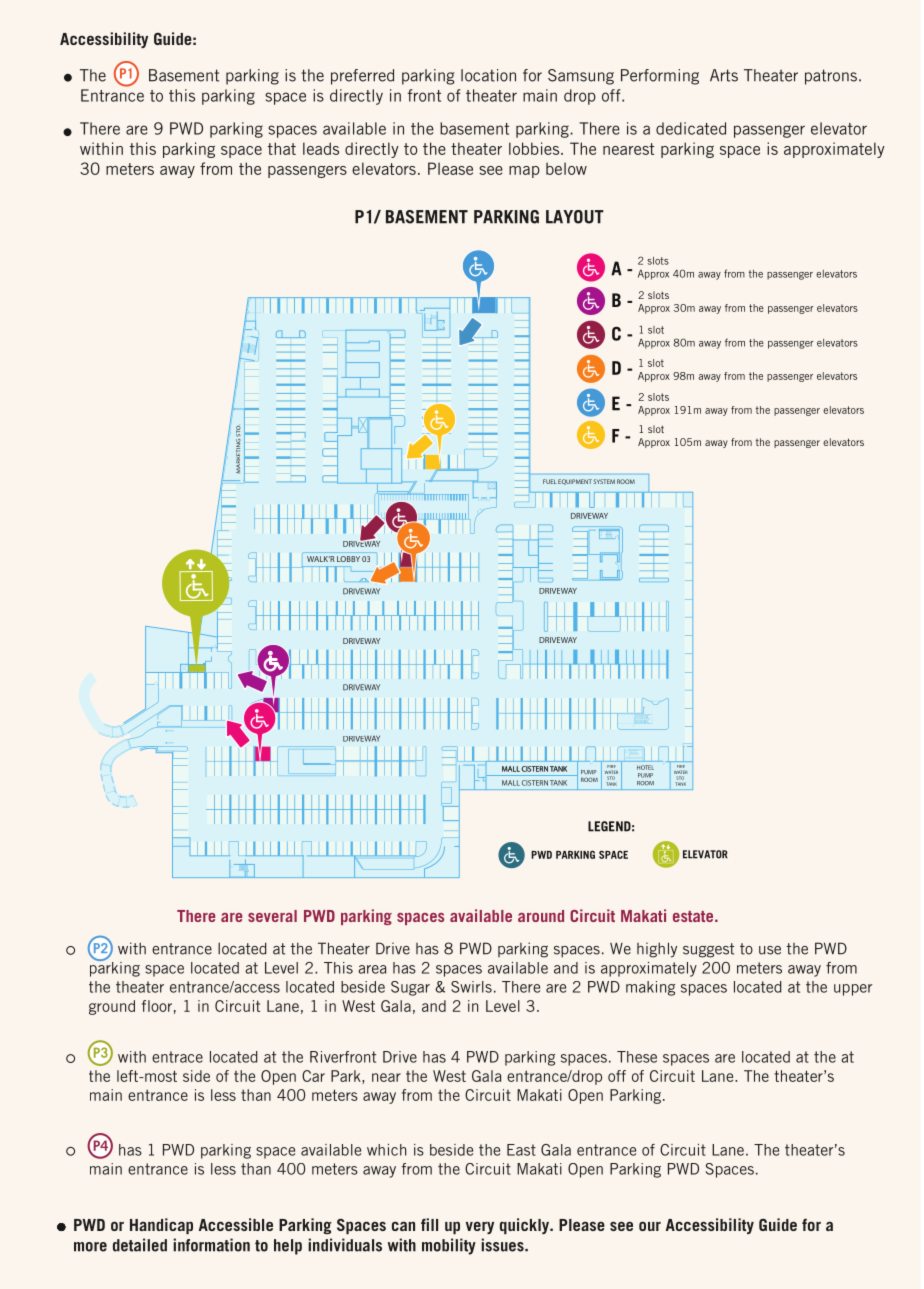  Describe the element at coordinates (282, 148) in the page. I see `that` at that location.
